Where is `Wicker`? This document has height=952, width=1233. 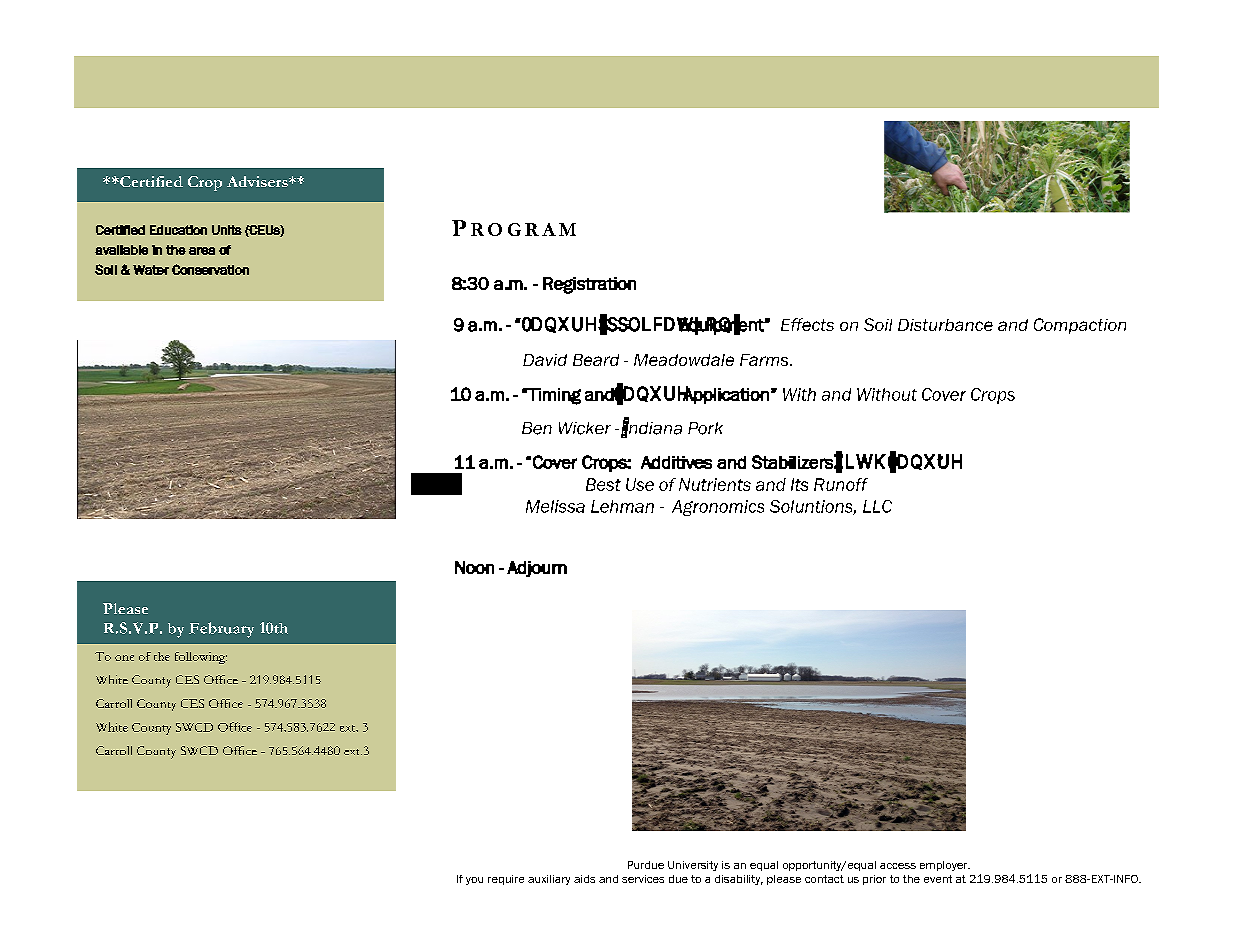
Wicker is located at coordinates (585, 428).
